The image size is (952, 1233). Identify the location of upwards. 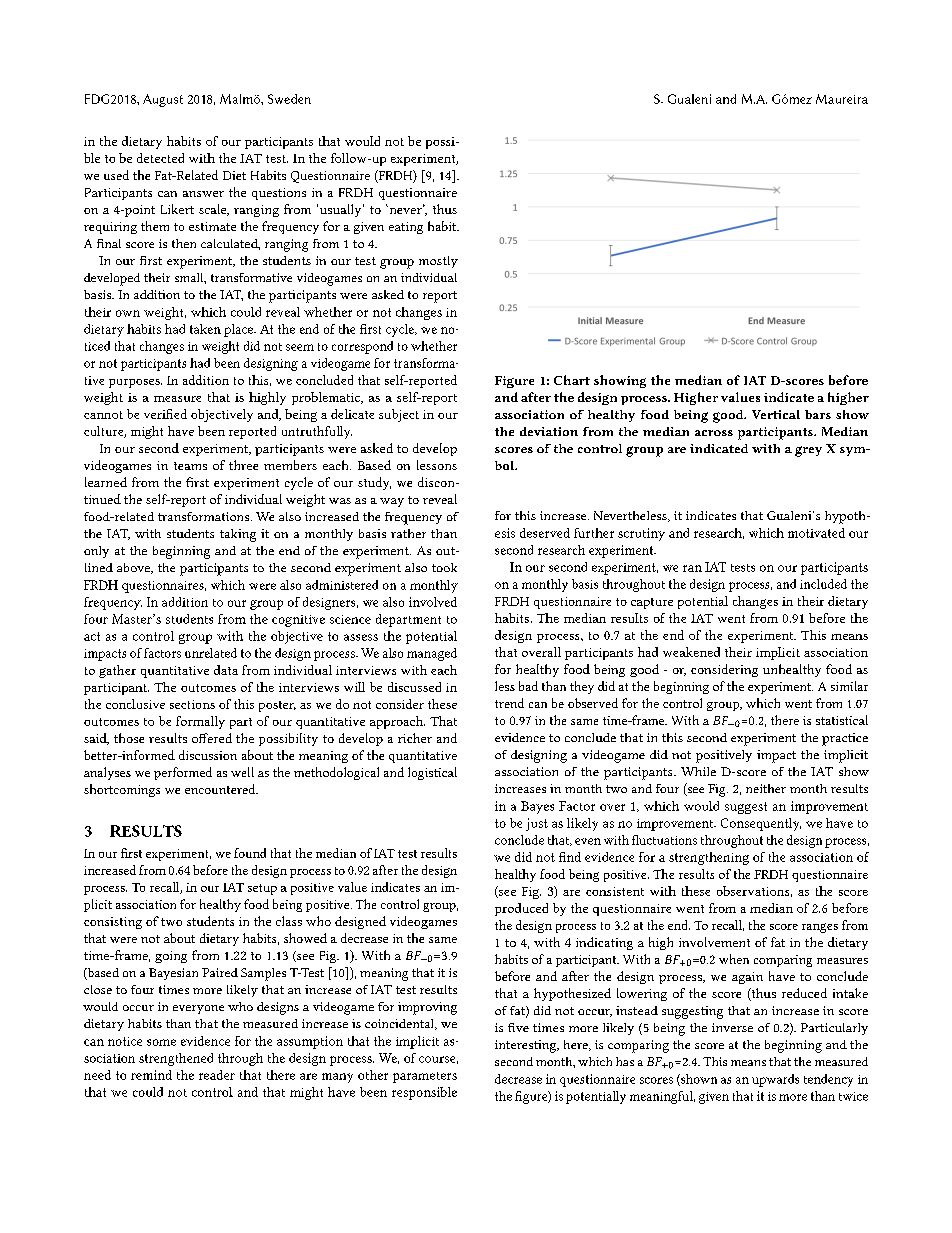
(775, 1080).
